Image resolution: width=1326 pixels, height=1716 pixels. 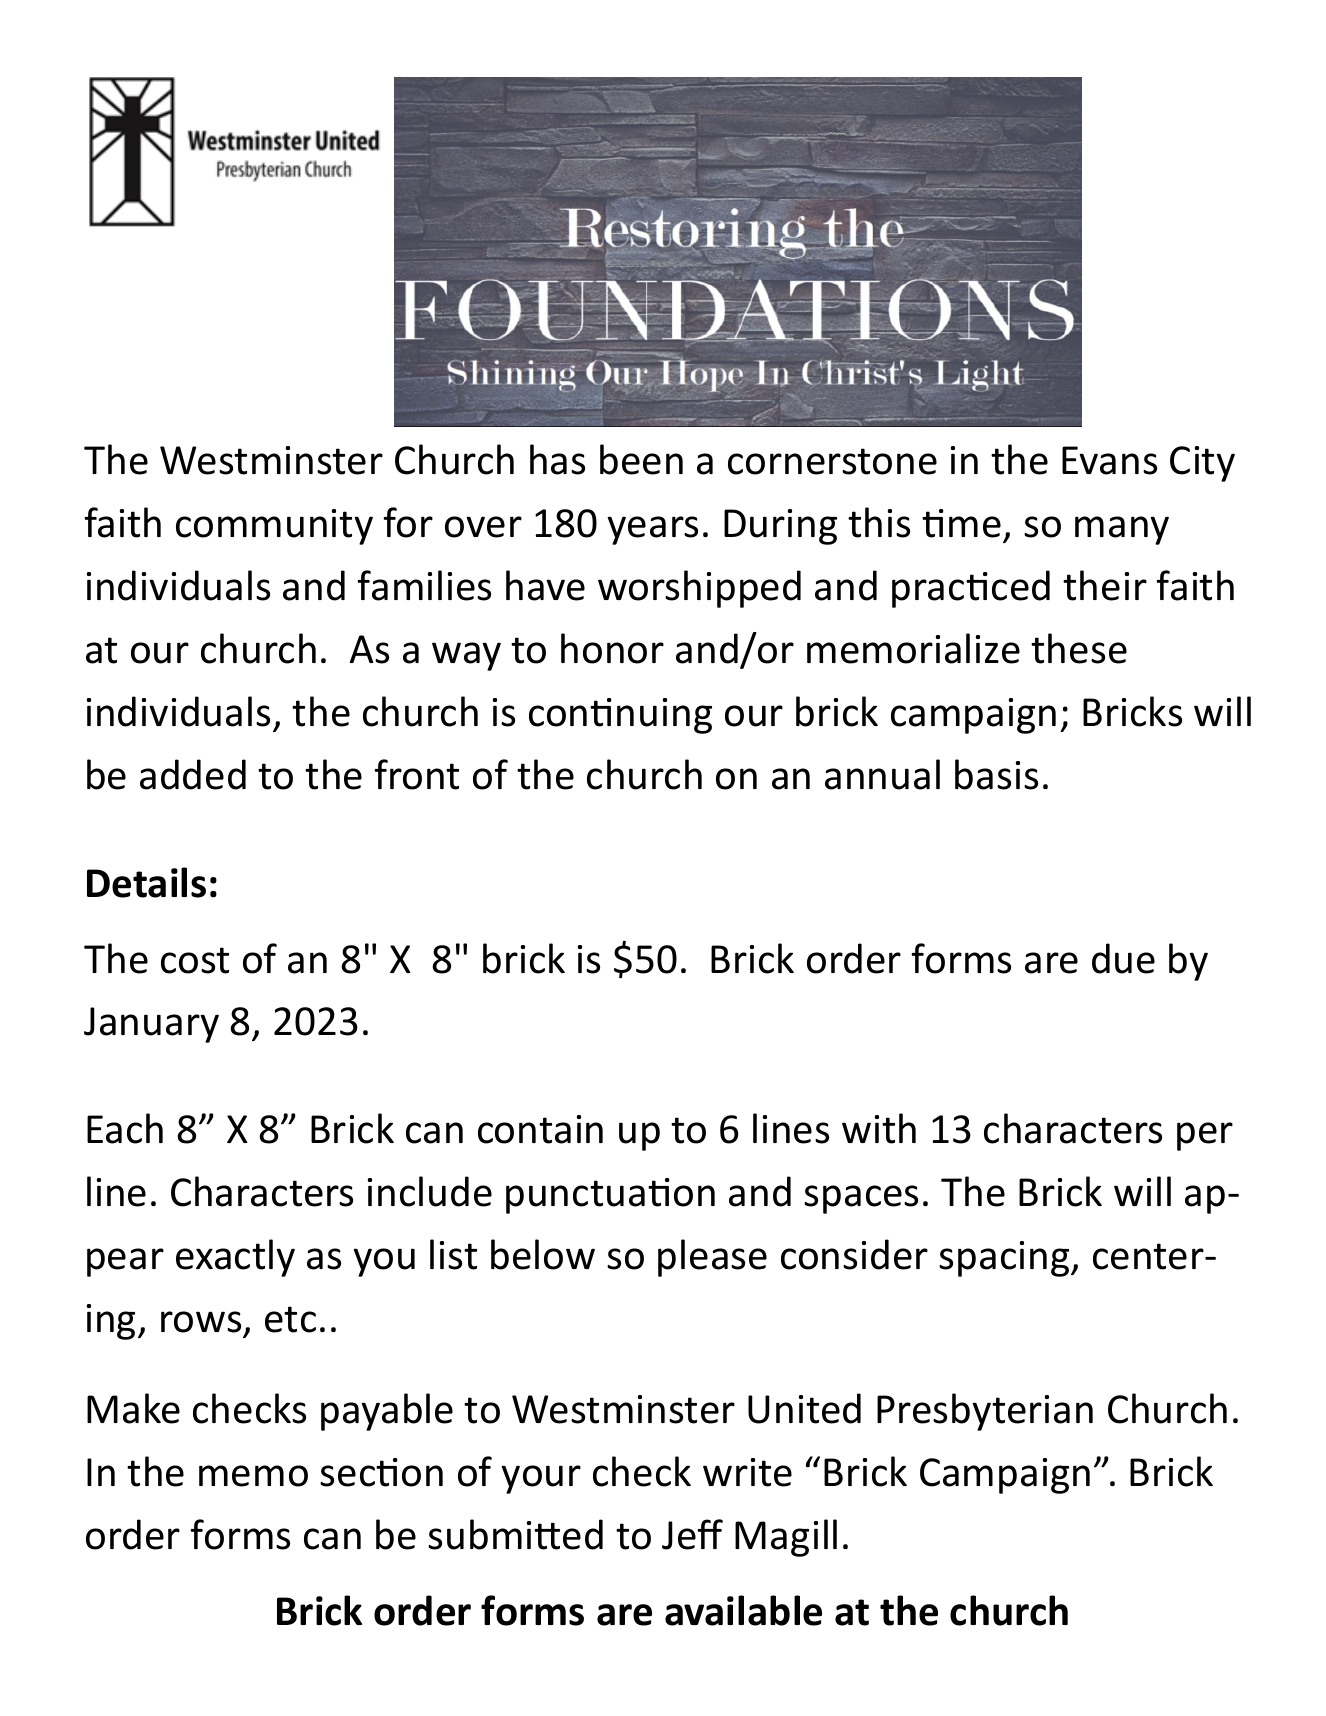 What do you see at coordinates (540, 1129) in the document?
I see `contain` at bounding box center [540, 1129].
